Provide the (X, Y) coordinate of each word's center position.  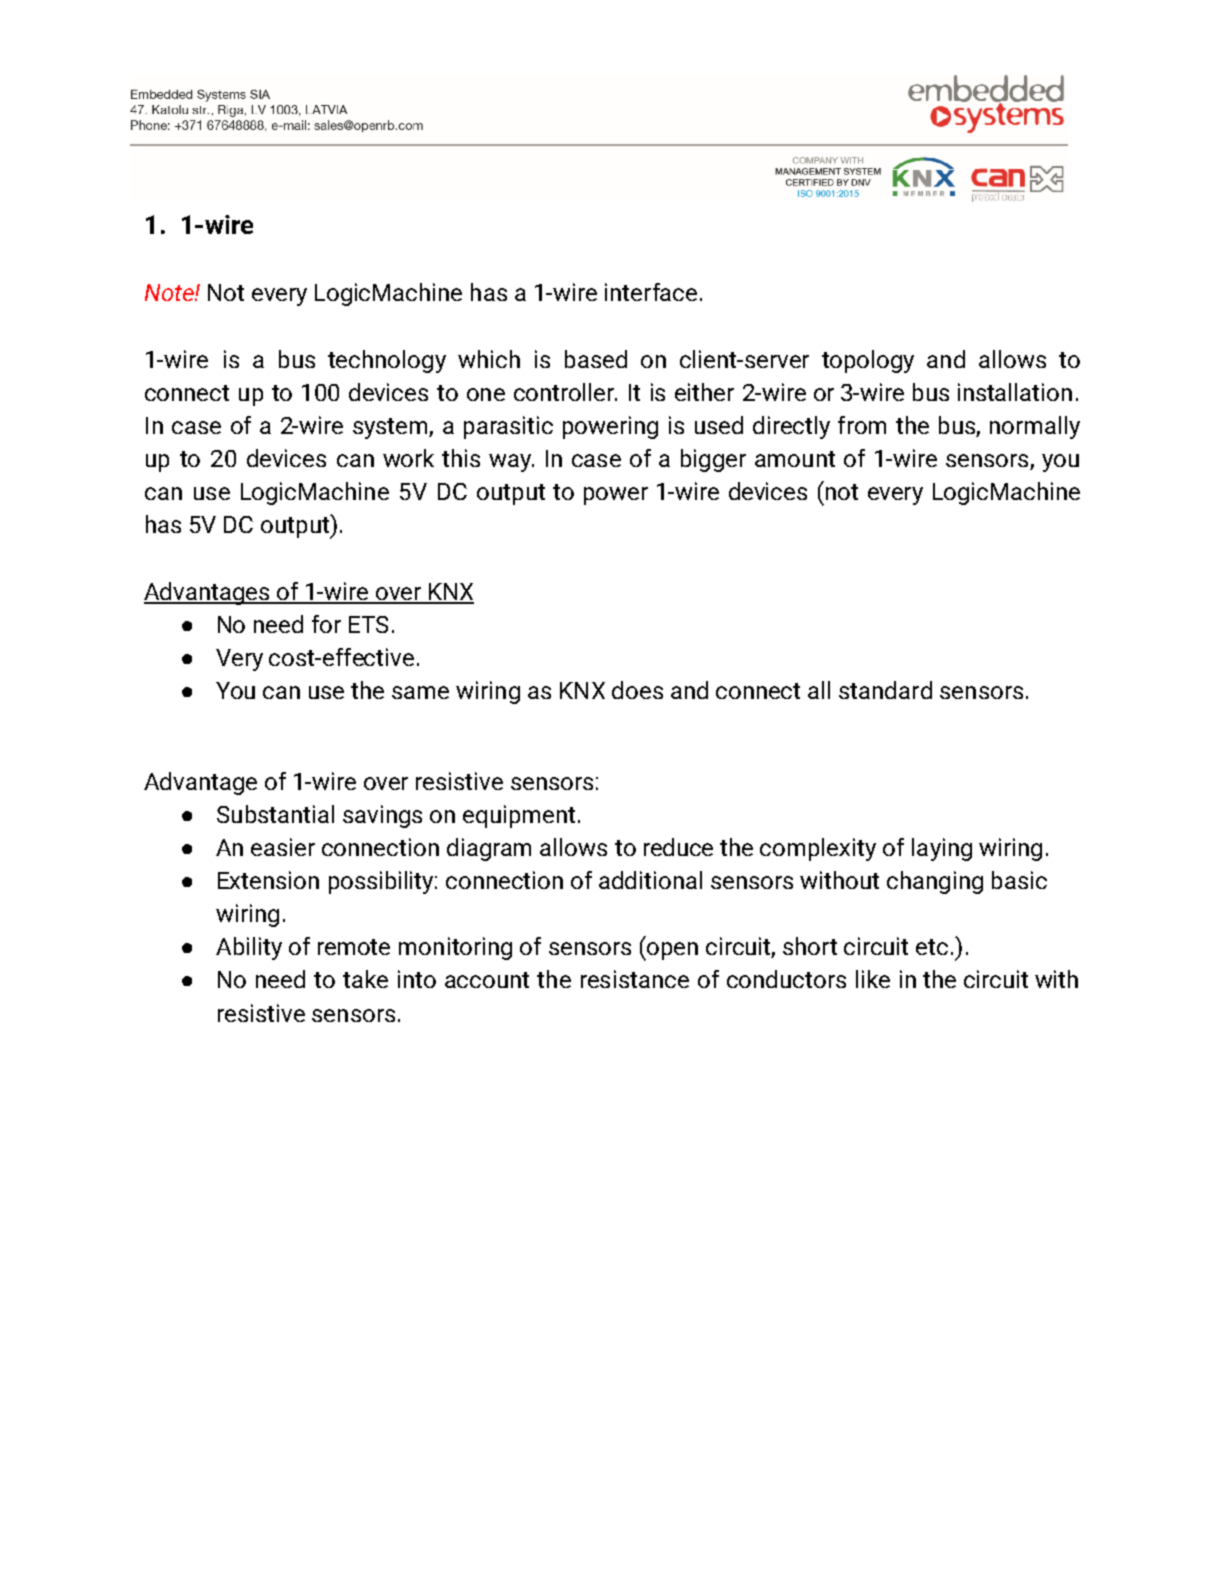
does (637, 690)
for (326, 624)
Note (170, 292)
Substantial (275, 814)
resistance (635, 979)
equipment (519, 816)
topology (868, 361)
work (408, 458)
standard (885, 690)
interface (651, 292)
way (511, 463)
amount (795, 459)
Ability (249, 948)
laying (942, 849)
